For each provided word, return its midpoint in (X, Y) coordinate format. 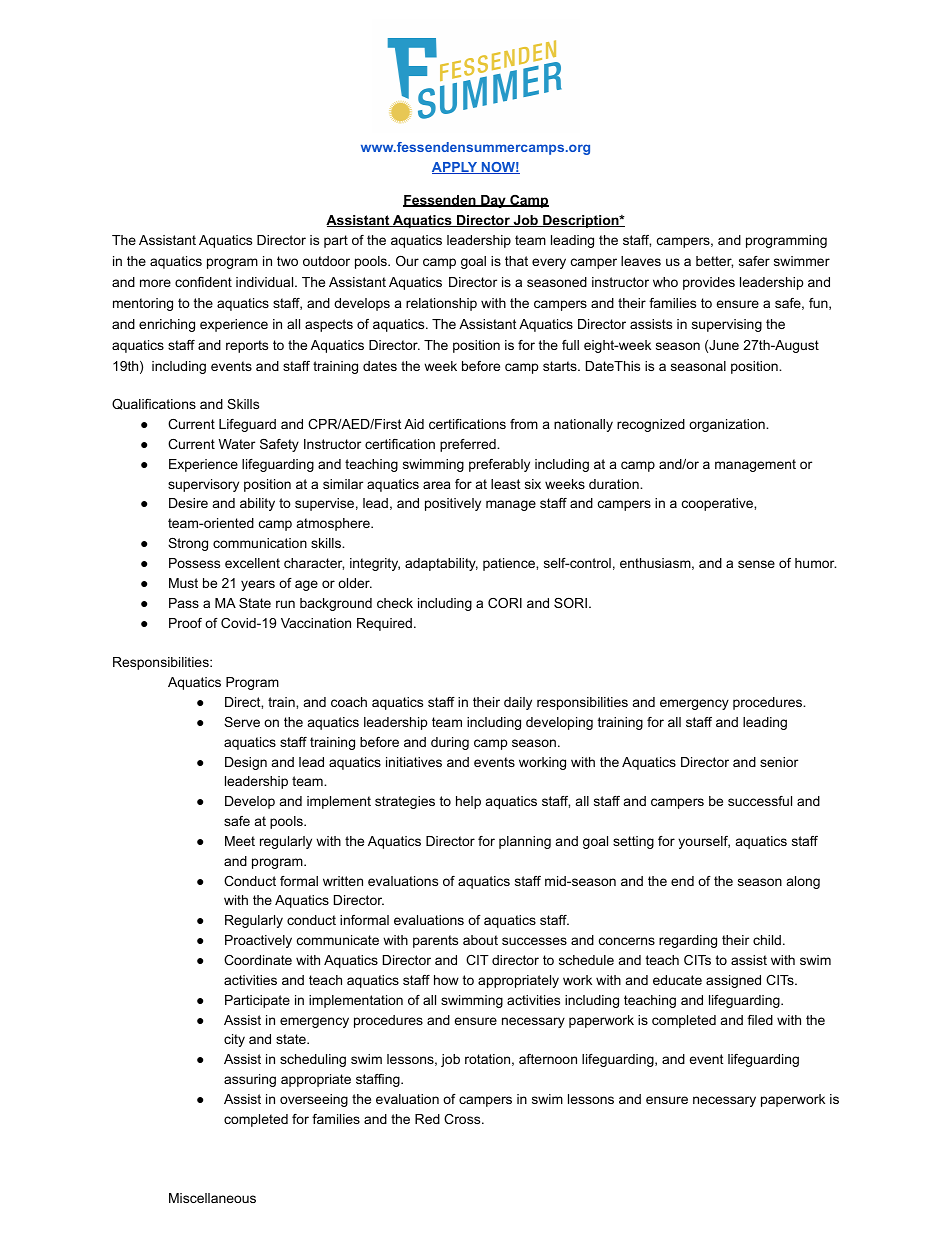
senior (779, 762)
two (287, 261)
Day (493, 201)
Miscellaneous (212, 1198)
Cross (463, 1119)
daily (518, 703)
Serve (242, 722)
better (714, 262)
